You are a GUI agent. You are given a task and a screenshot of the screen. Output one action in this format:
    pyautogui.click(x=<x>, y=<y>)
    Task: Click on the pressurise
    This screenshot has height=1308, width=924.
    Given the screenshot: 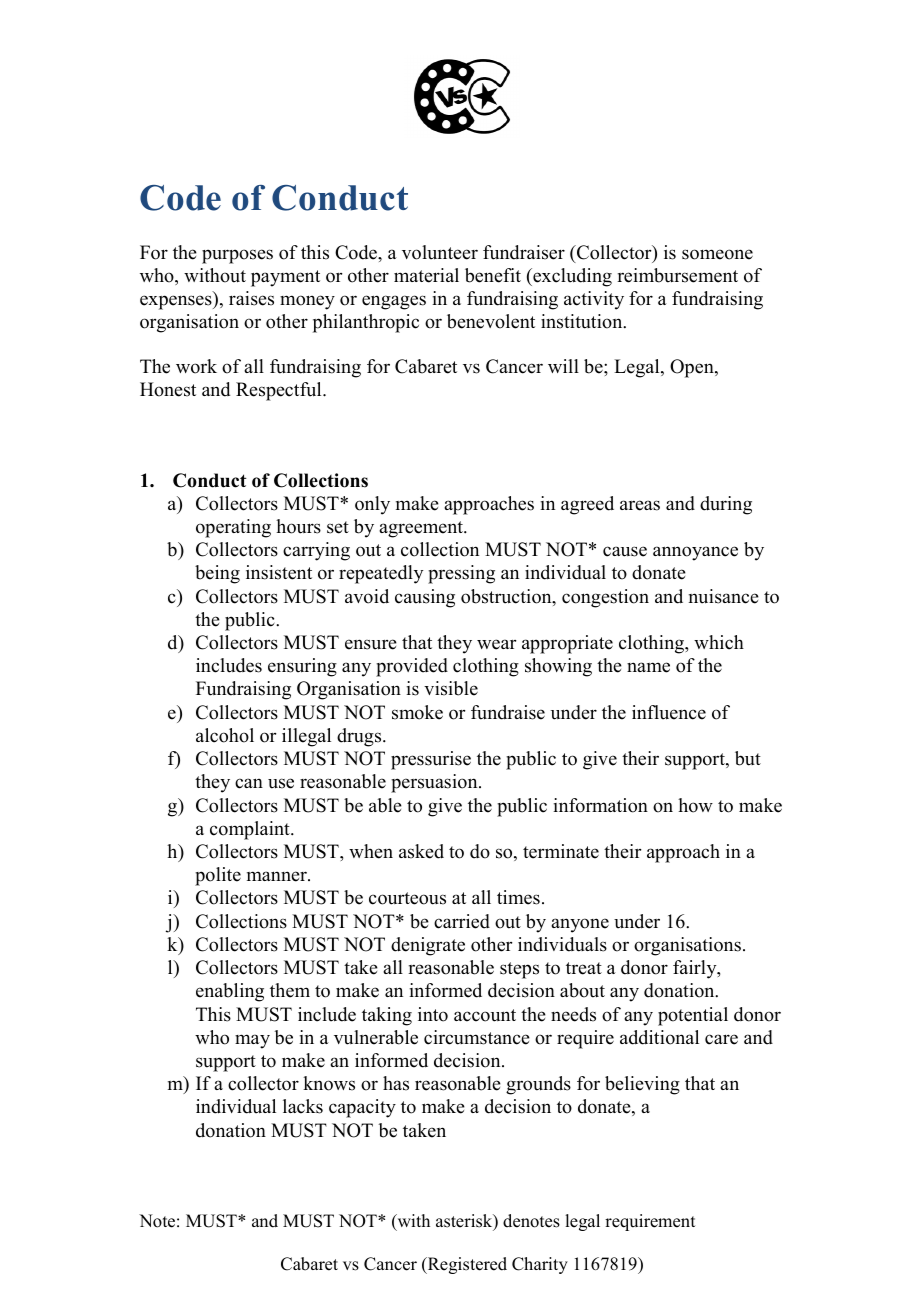 What is the action you would take?
    pyautogui.click(x=431, y=760)
